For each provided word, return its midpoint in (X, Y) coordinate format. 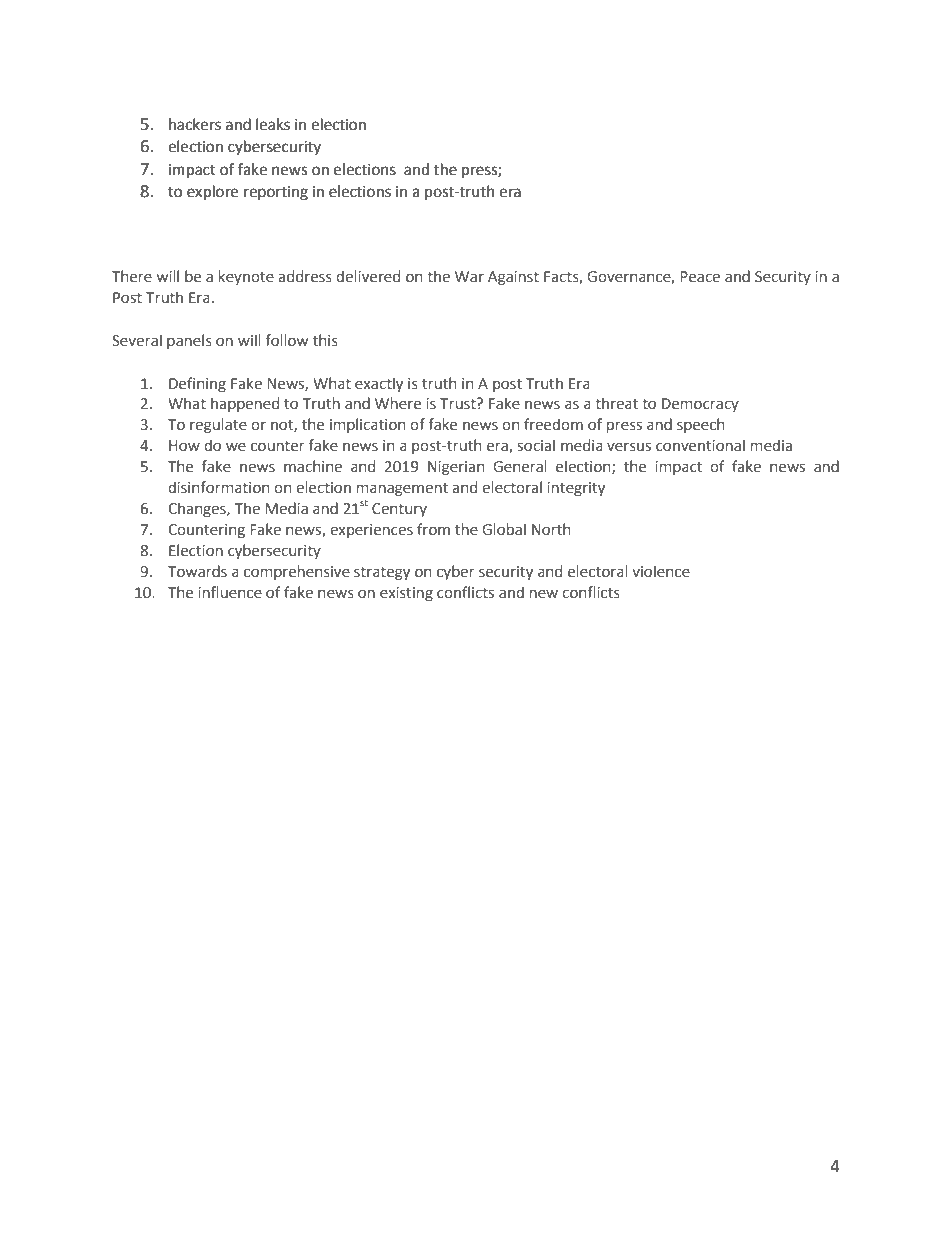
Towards (197, 571)
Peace (700, 277)
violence (661, 571)
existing (406, 594)
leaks (273, 124)
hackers (195, 124)
